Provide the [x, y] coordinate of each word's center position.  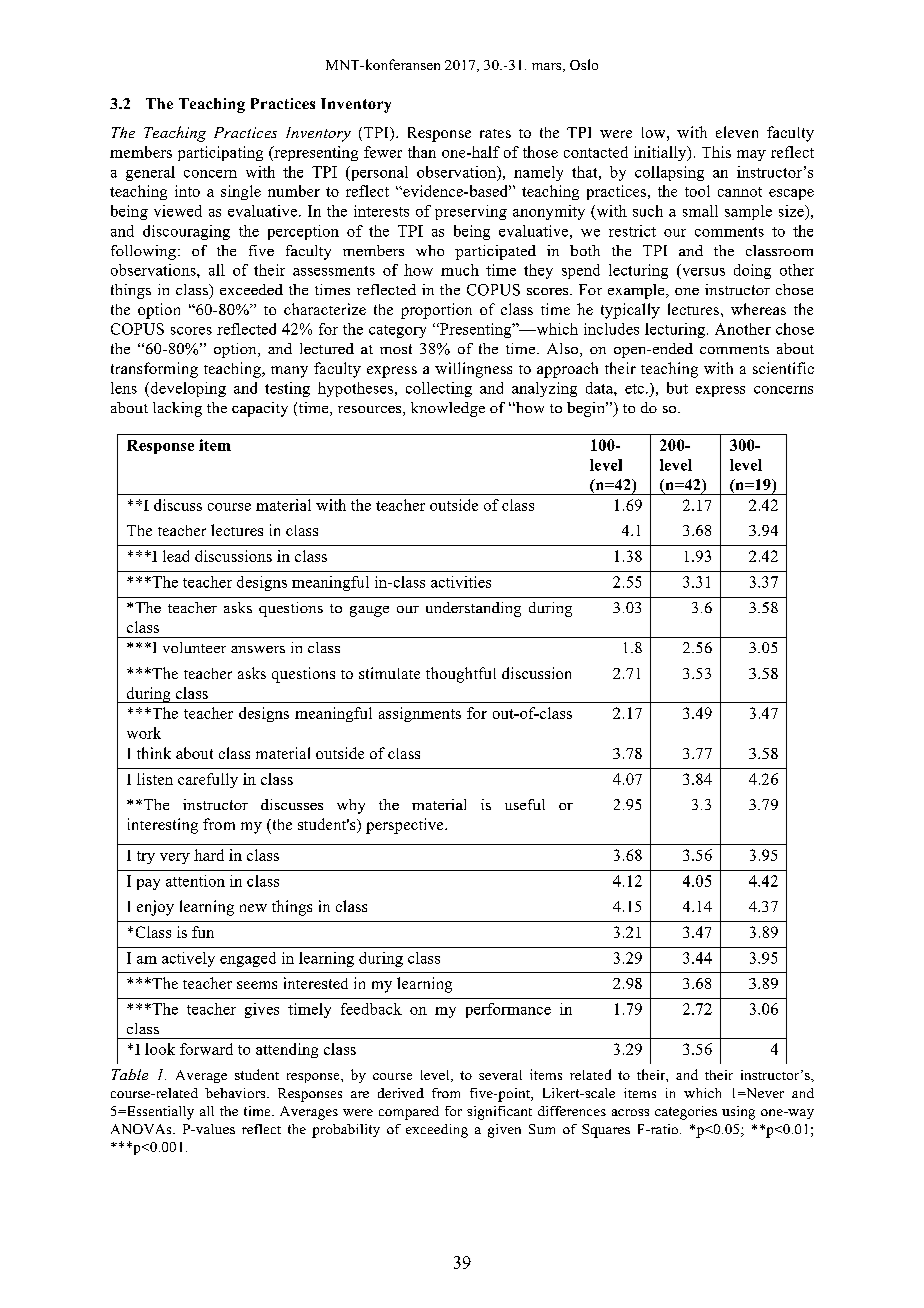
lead [176, 556]
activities [461, 582]
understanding [473, 609]
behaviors [236, 1093]
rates [495, 133]
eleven [737, 132]
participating [220, 153]
